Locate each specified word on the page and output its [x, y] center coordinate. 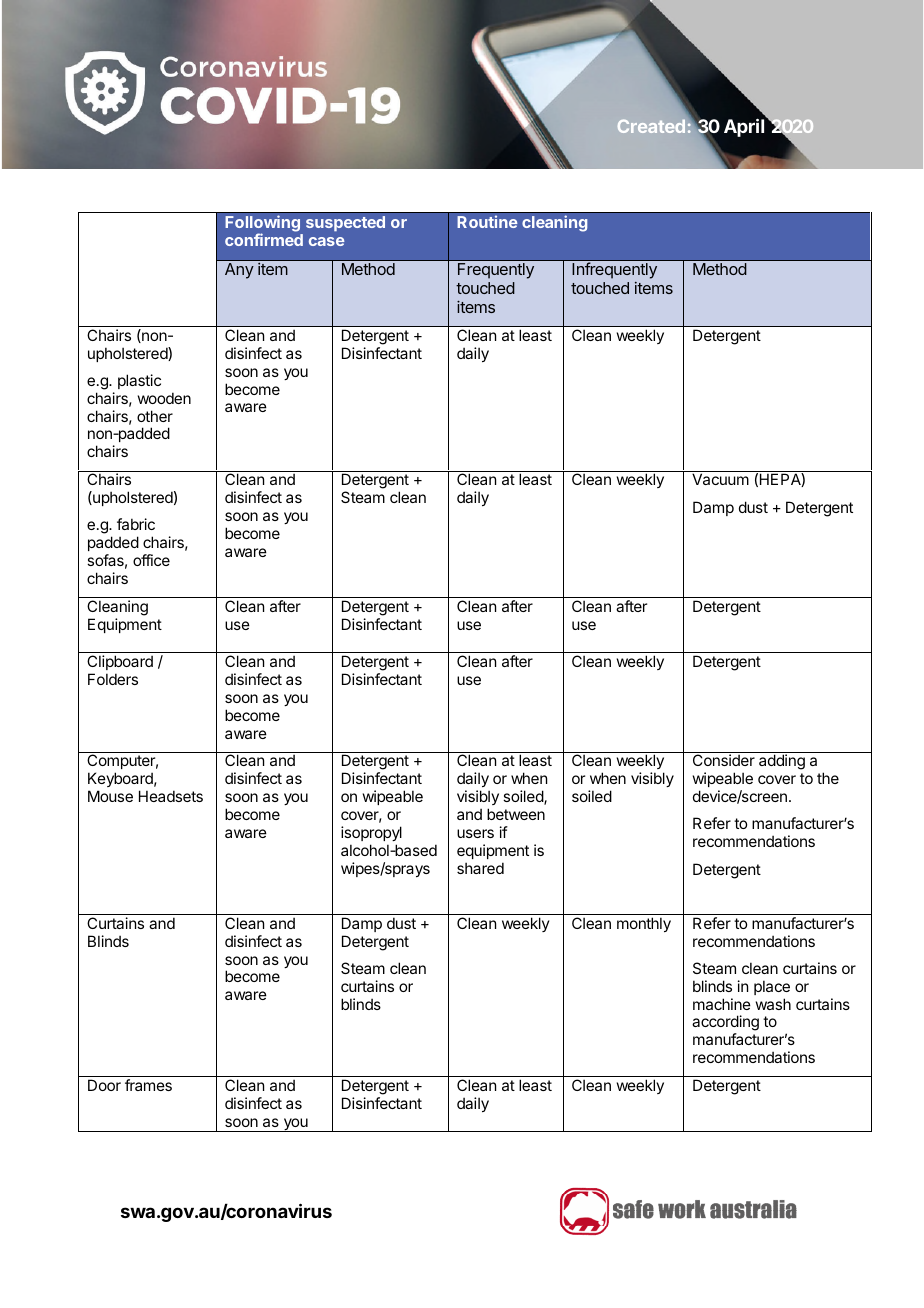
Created [651, 126]
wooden [164, 398]
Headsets [171, 796]
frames [148, 1085]
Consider [724, 760]
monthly [644, 924]
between [516, 814]
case [327, 241]
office [151, 560]
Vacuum [720, 479]
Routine [487, 221]
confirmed [264, 239]
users [475, 833]
